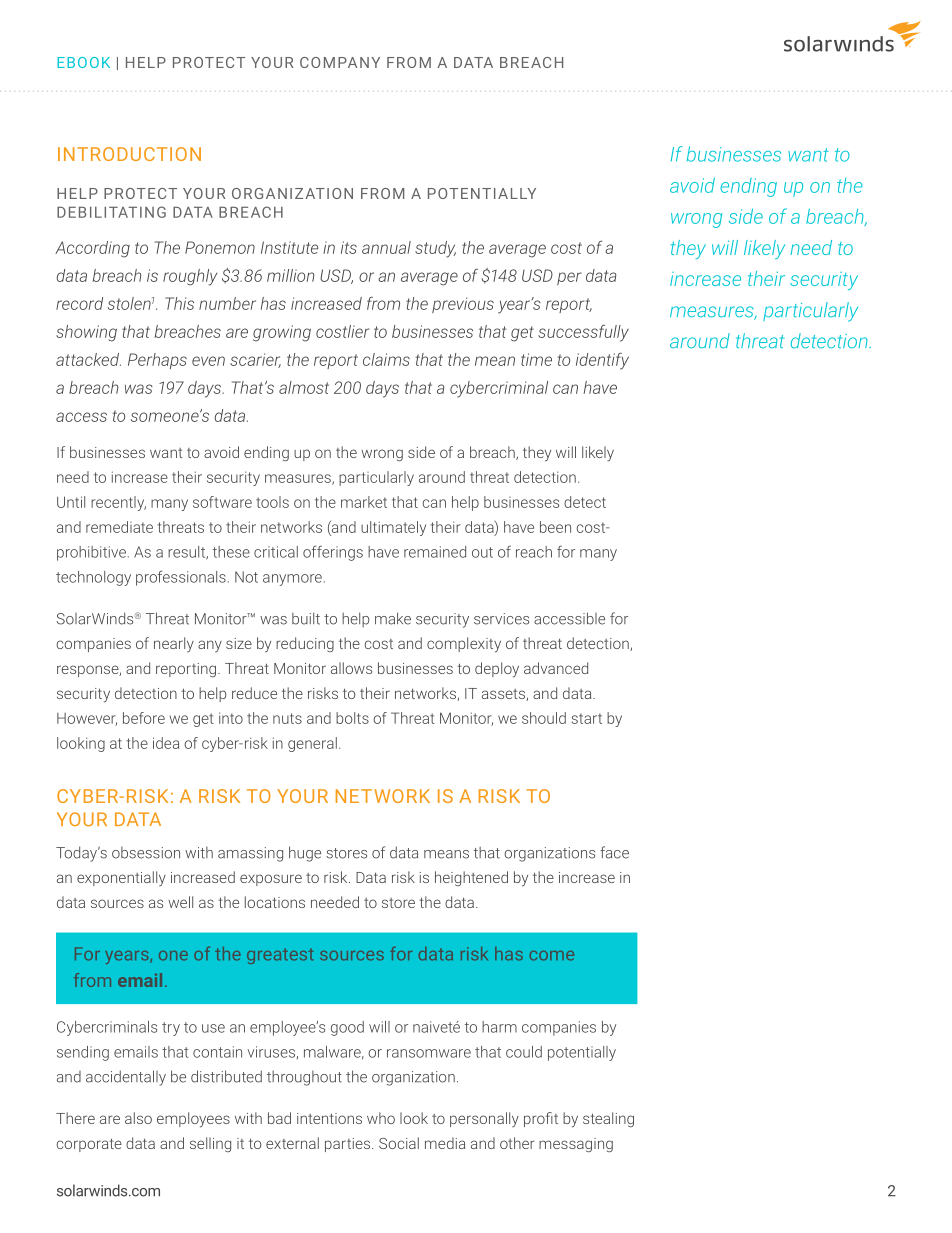  I want to click on idea, so click(166, 743).
